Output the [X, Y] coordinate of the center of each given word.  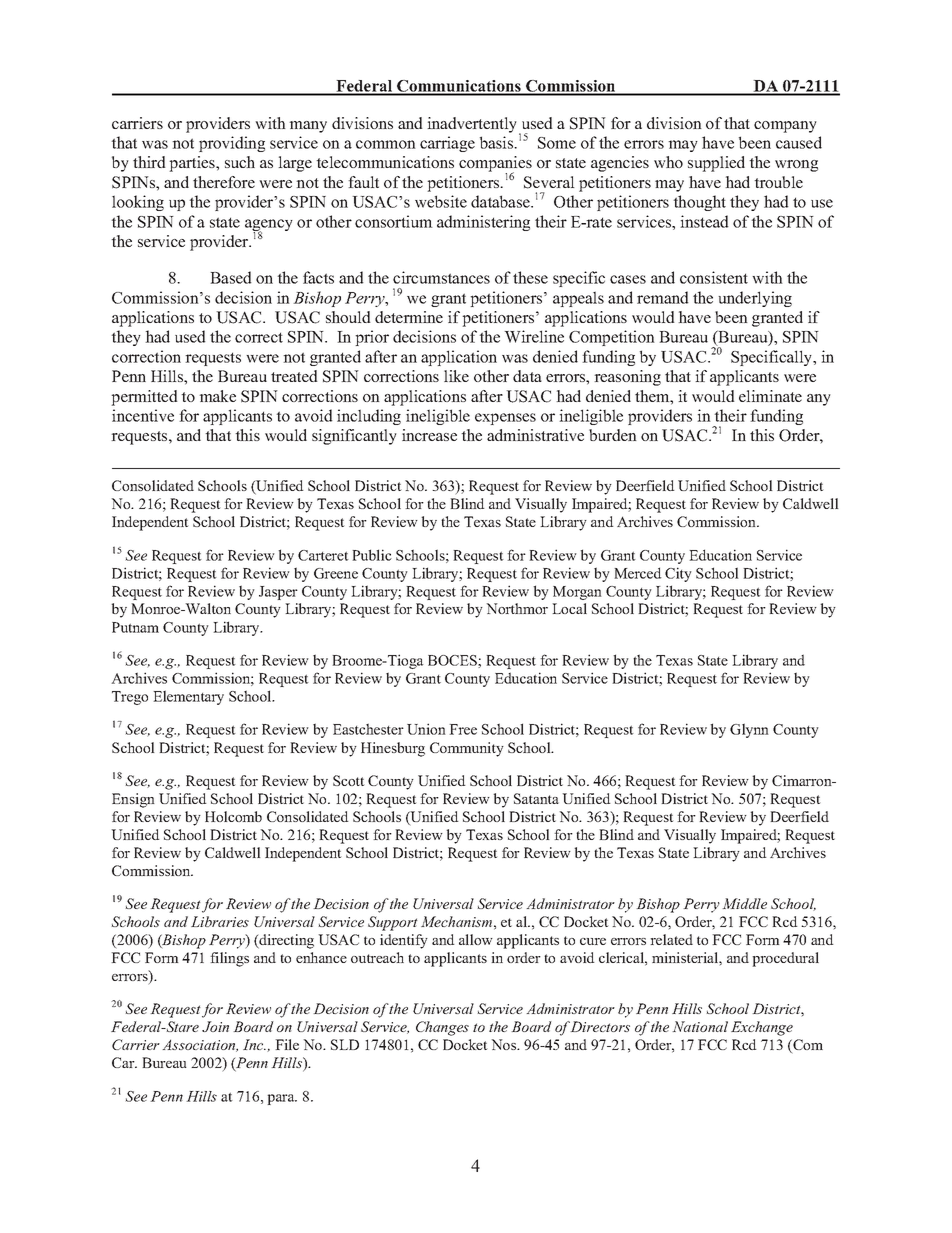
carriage [447, 144]
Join [215, 1026]
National [700, 1026]
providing [232, 144]
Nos [505, 1044]
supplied [716, 164]
